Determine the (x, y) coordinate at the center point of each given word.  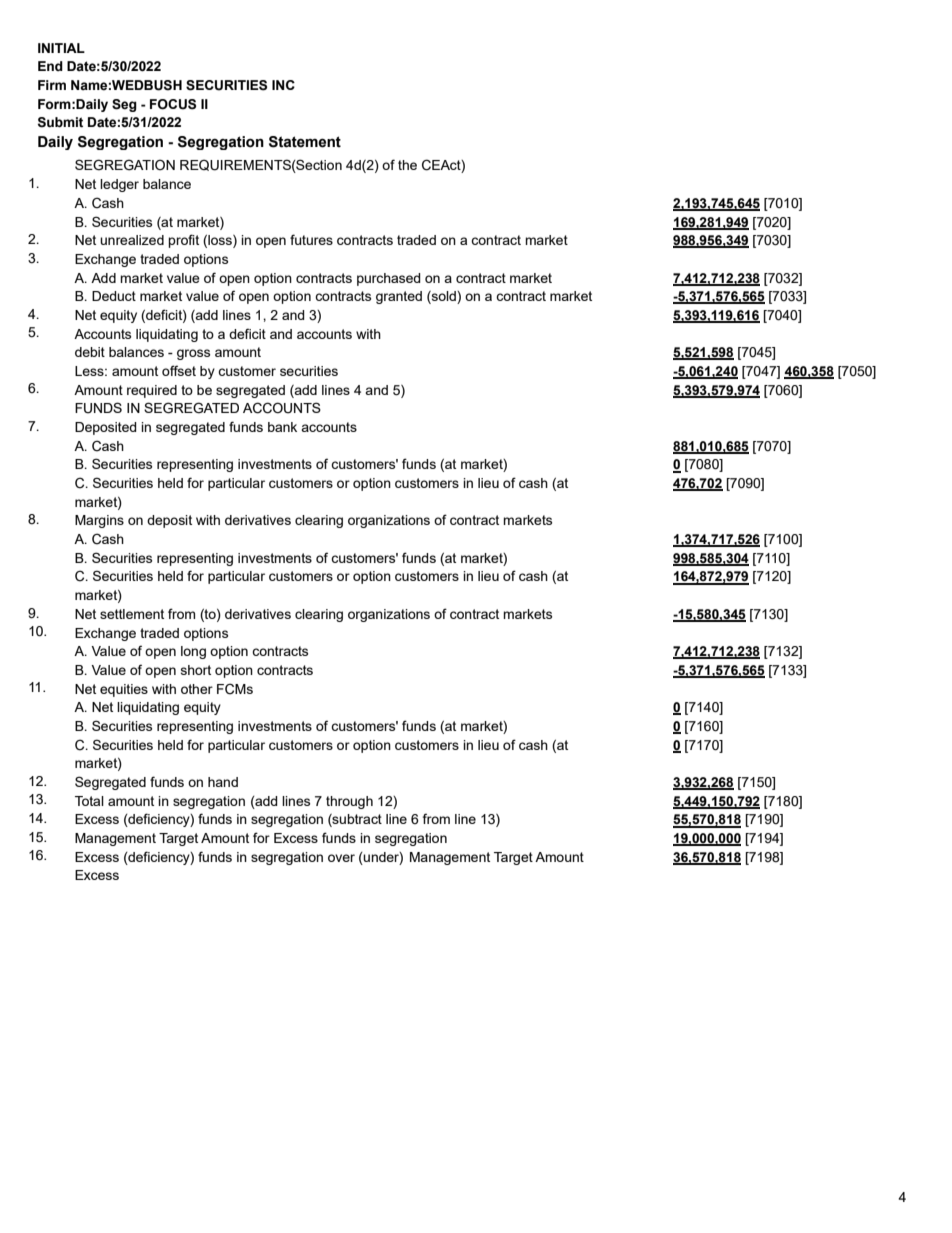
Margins (99, 521)
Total (89, 801)
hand (223, 782)
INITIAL (61, 48)
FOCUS (173, 104)
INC (283, 85)
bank (282, 427)
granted (399, 297)
